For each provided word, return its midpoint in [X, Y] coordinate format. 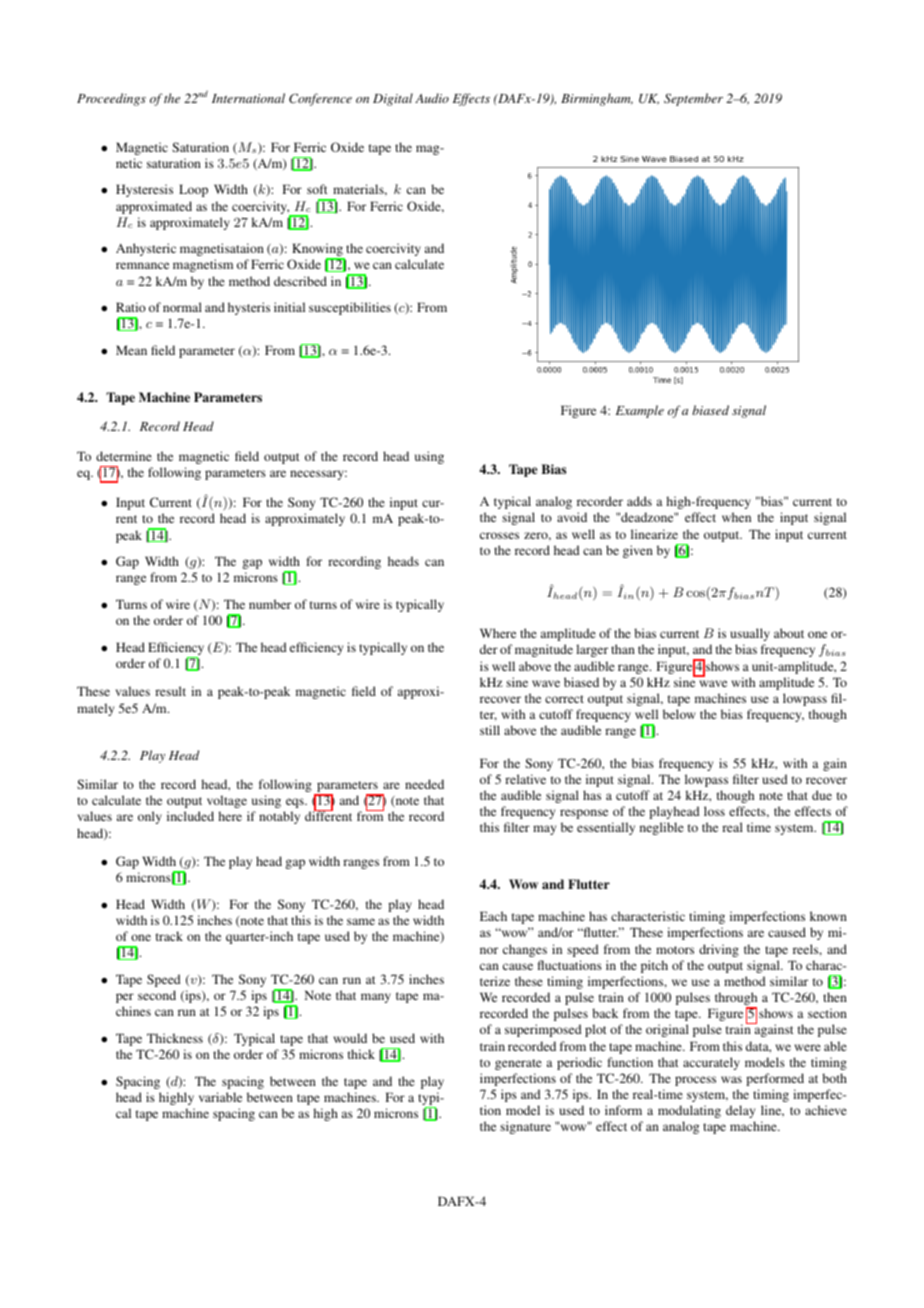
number [270, 604]
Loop [193, 190]
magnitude [544, 650]
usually [750, 634]
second [157, 995]
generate [518, 1064]
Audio [432, 98]
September [693, 99]
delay [740, 1111]
